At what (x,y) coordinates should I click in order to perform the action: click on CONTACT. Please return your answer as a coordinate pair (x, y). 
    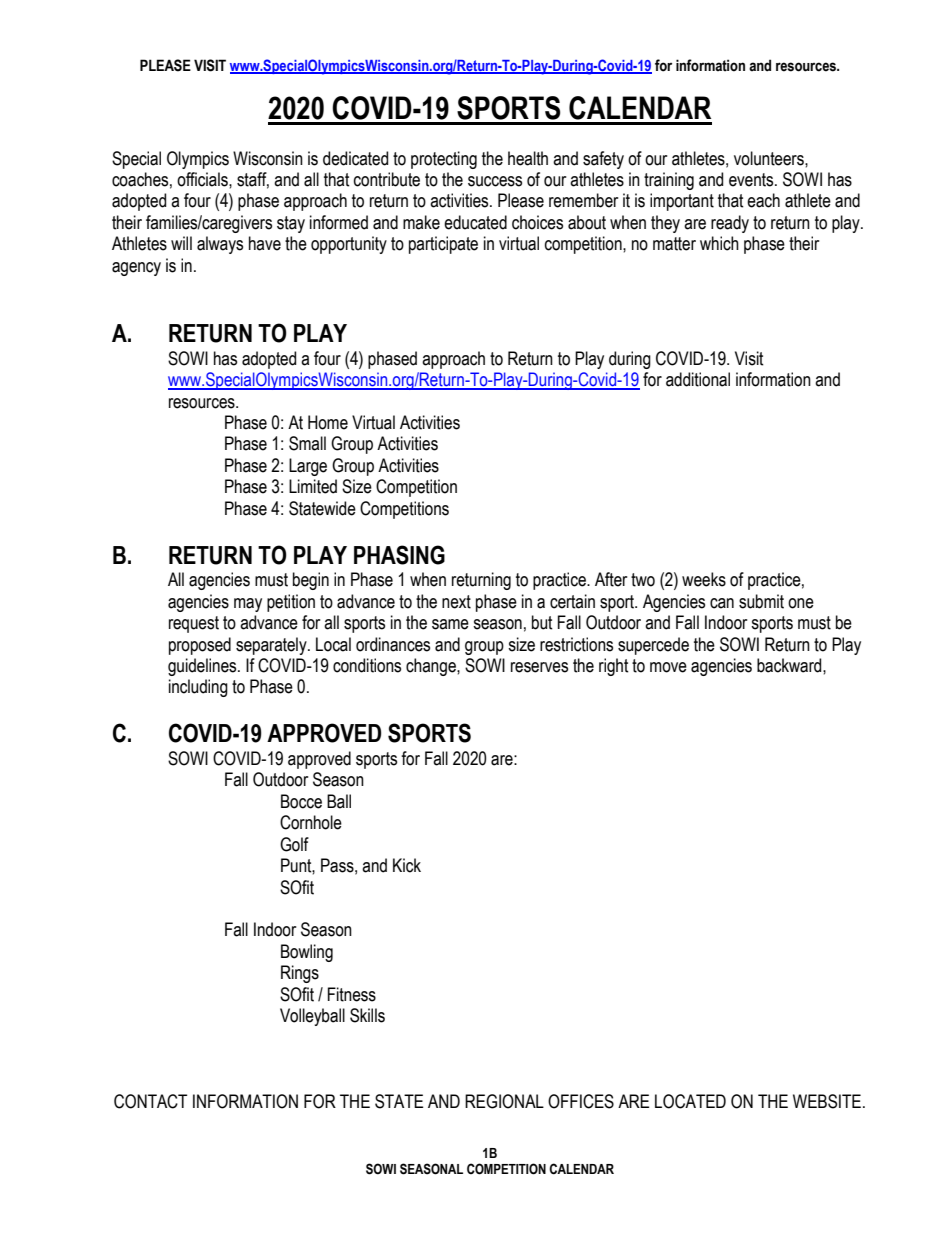
    Looking at the image, I should click on (150, 1101).
